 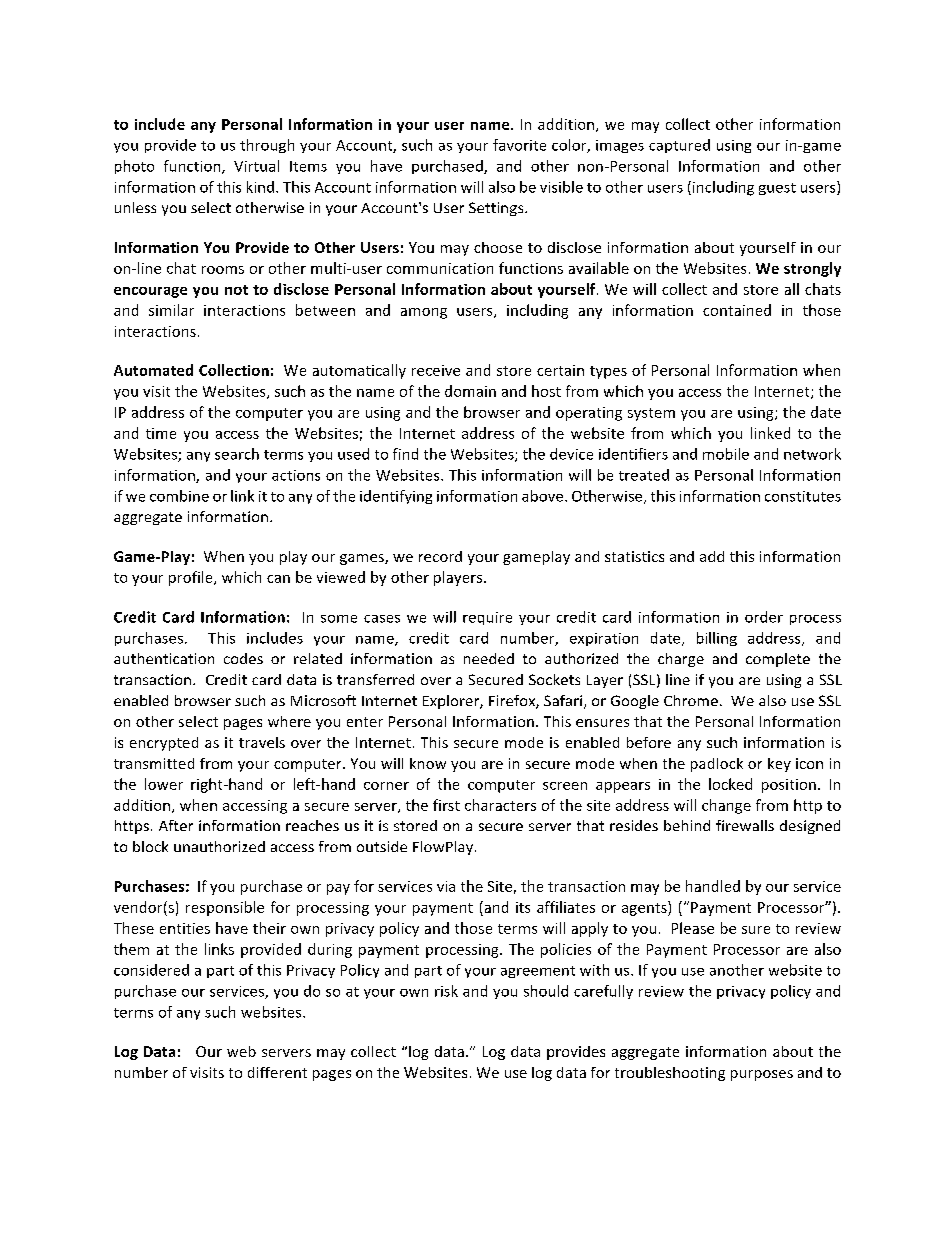 What do you see at coordinates (428, 763) in the screenshot?
I see `know` at bounding box center [428, 763].
